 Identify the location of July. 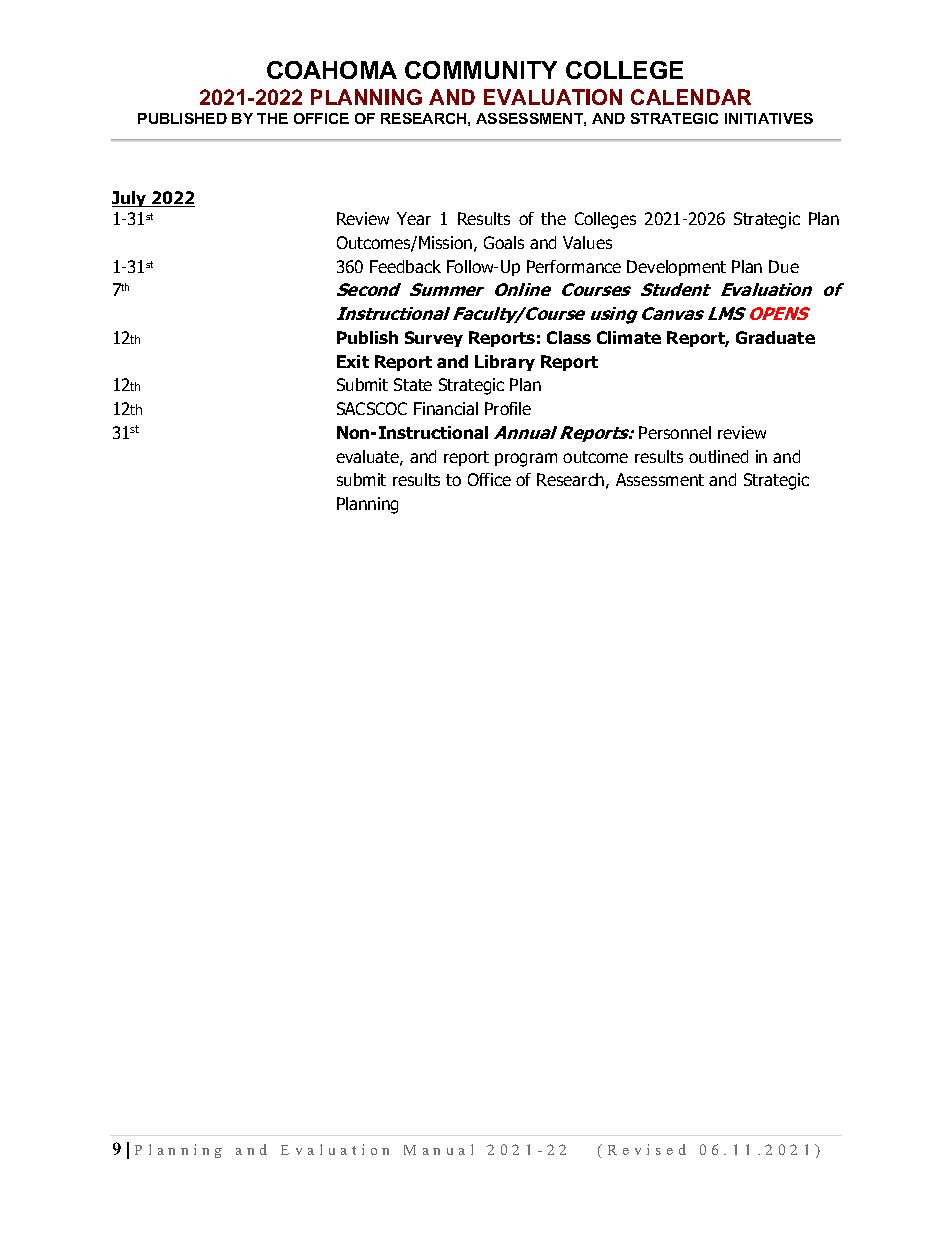
(130, 199).
